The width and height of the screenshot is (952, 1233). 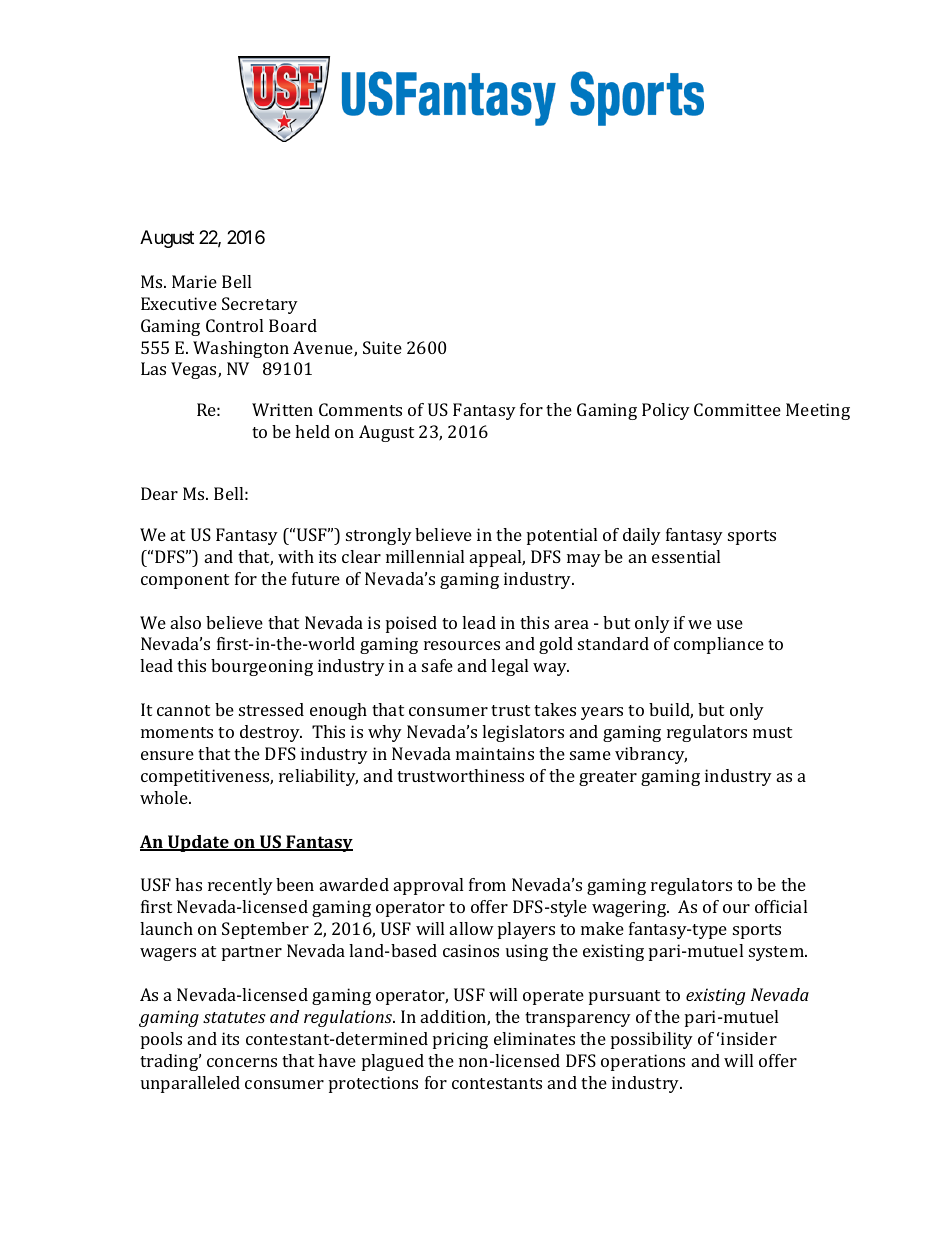 What do you see at coordinates (737, 409) in the screenshot?
I see `Committee` at bounding box center [737, 409].
